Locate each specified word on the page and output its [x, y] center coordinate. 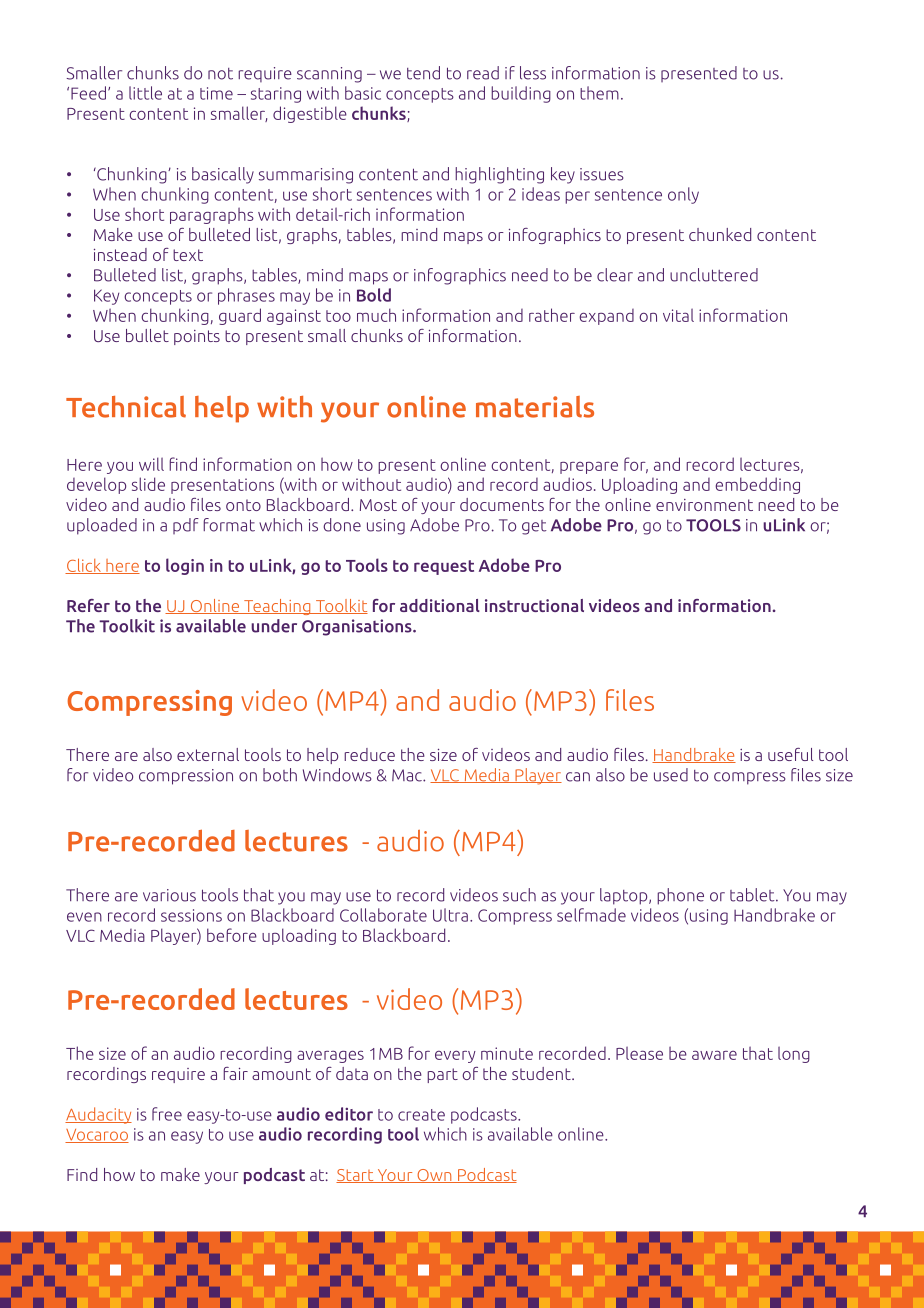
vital [678, 315]
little [145, 93]
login [185, 566]
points [197, 337]
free [167, 1114]
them [599, 93]
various [169, 895]
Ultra [450, 915]
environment [704, 505]
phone [680, 896]
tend [423, 73]
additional [440, 605]
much [376, 315]
